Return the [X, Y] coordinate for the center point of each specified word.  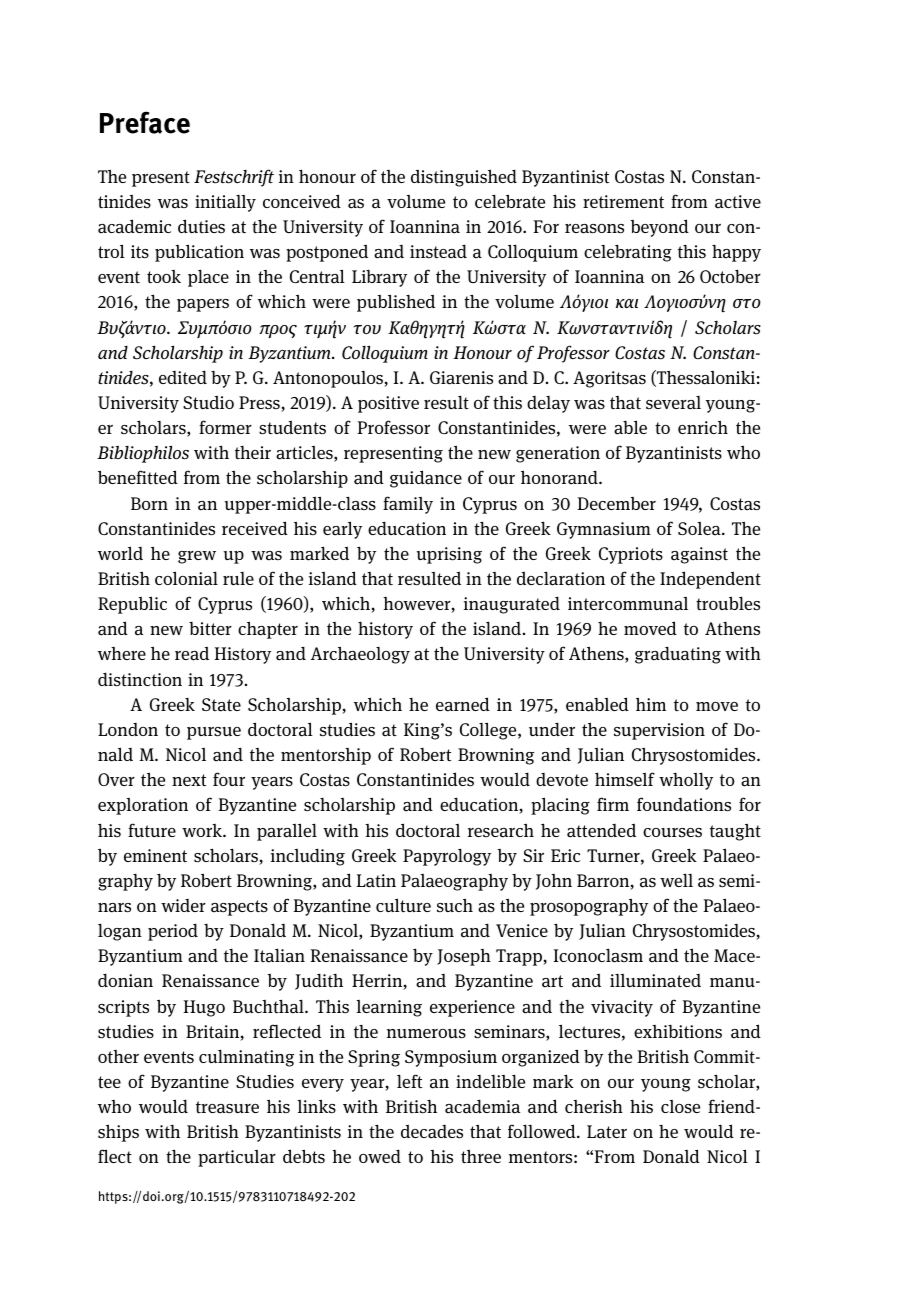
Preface [145, 122]
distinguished [464, 178]
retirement [623, 201]
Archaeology [360, 655]
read [192, 653]
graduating [678, 655]
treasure [227, 1107]
